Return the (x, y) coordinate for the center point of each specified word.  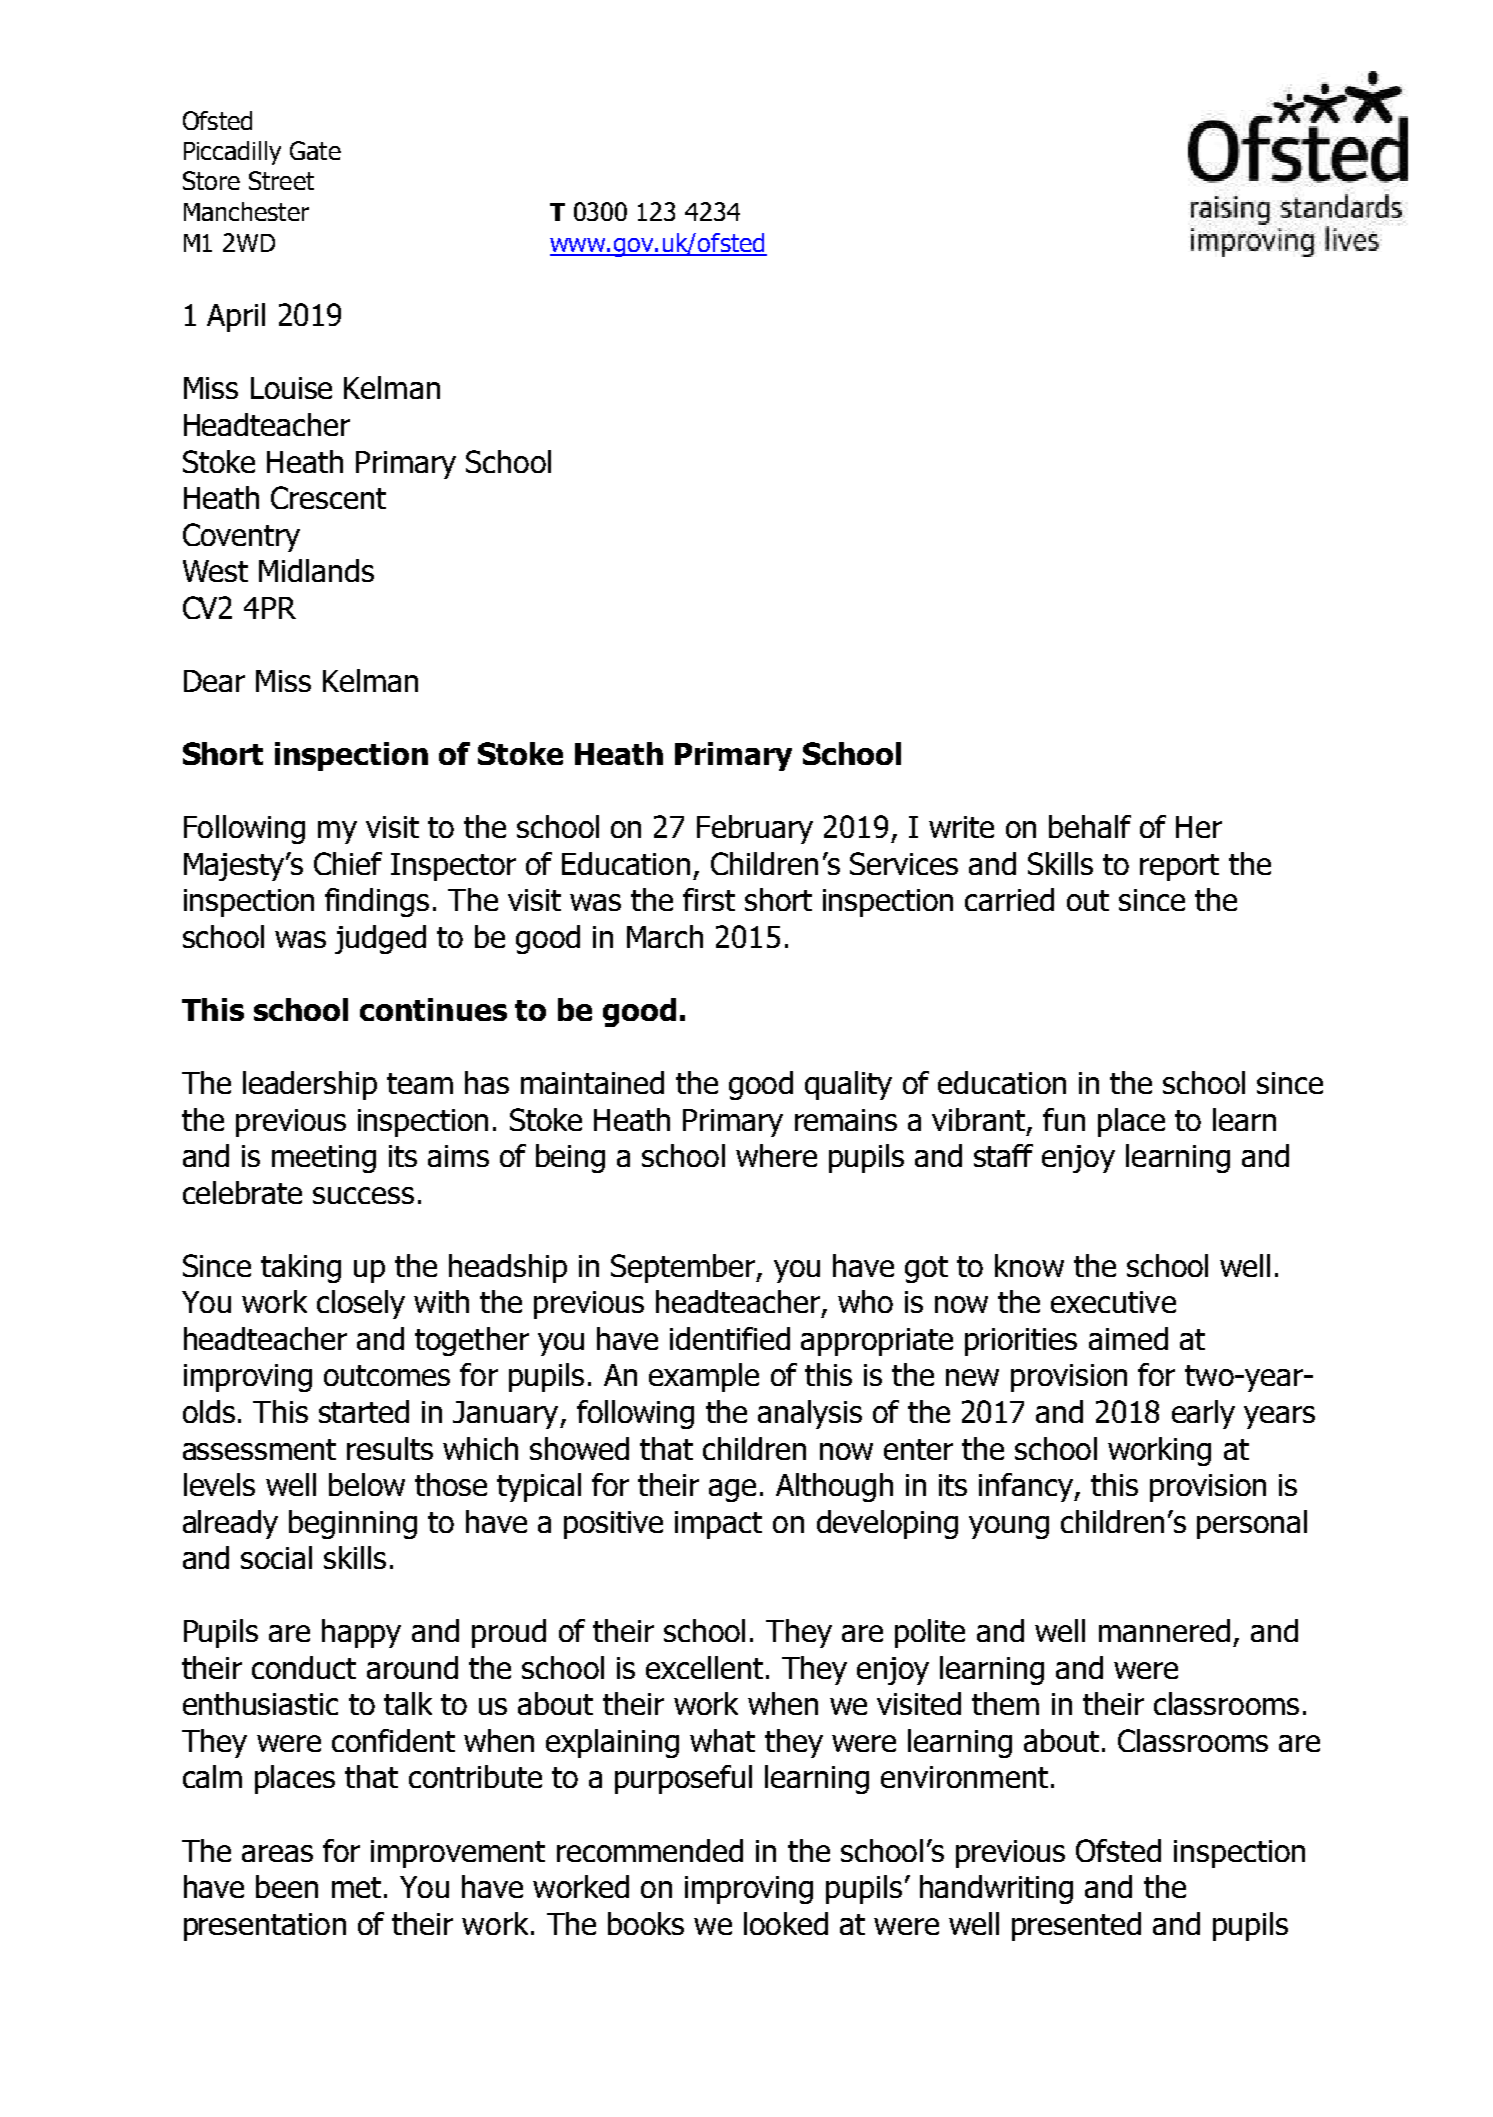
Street (281, 180)
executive (1113, 1302)
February (755, 829)
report (1179, 867)
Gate (315, 150)
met (356, 1887)
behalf (1090, 826)
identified (730, 1338)
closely (361, 1304)
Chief (348, 863)
